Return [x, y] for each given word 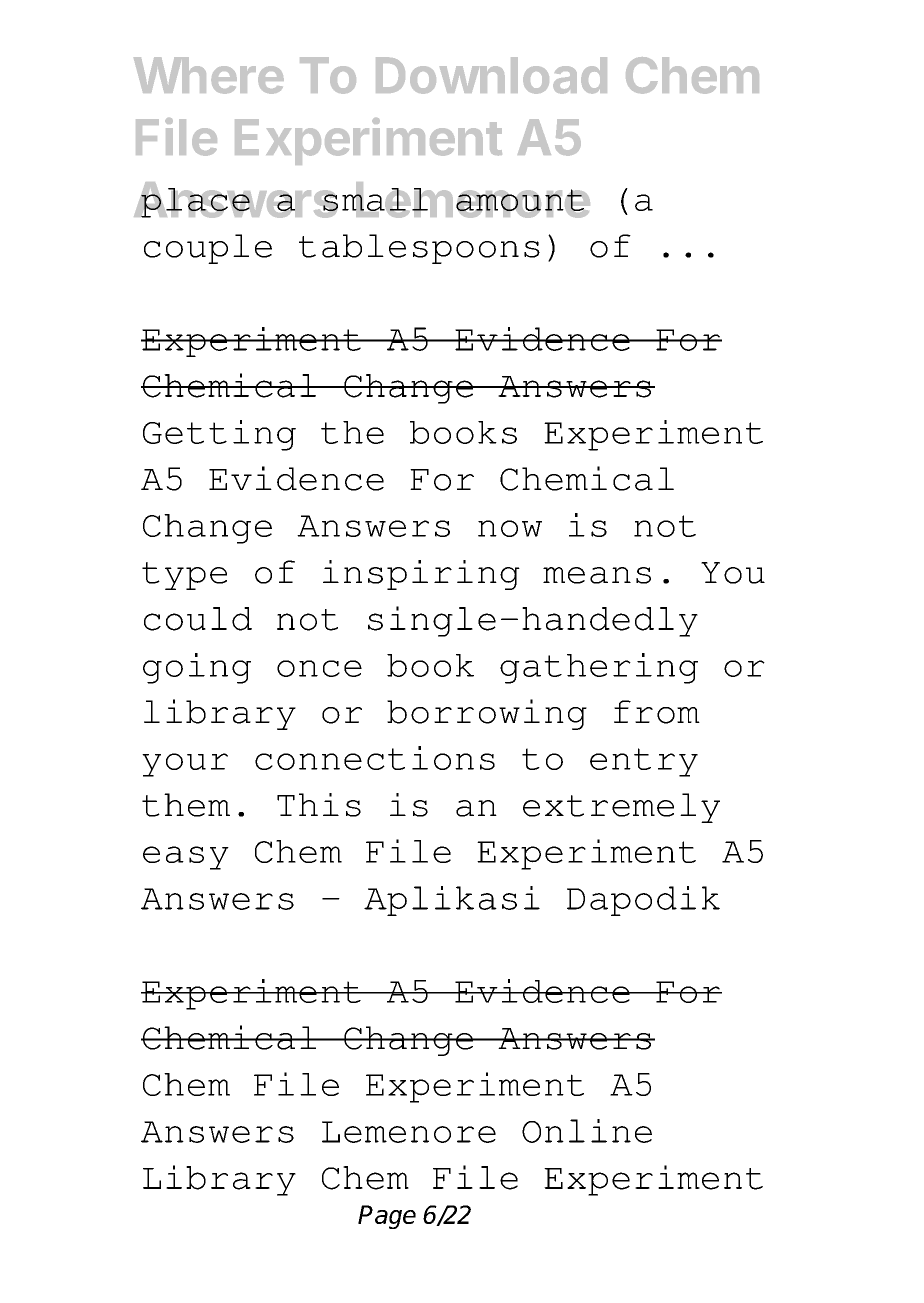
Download [491, 75]
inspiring [421, 575]
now [510, 528]
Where [209, 75]
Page [387, 1217]
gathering [599, 668]
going [197, 668]
